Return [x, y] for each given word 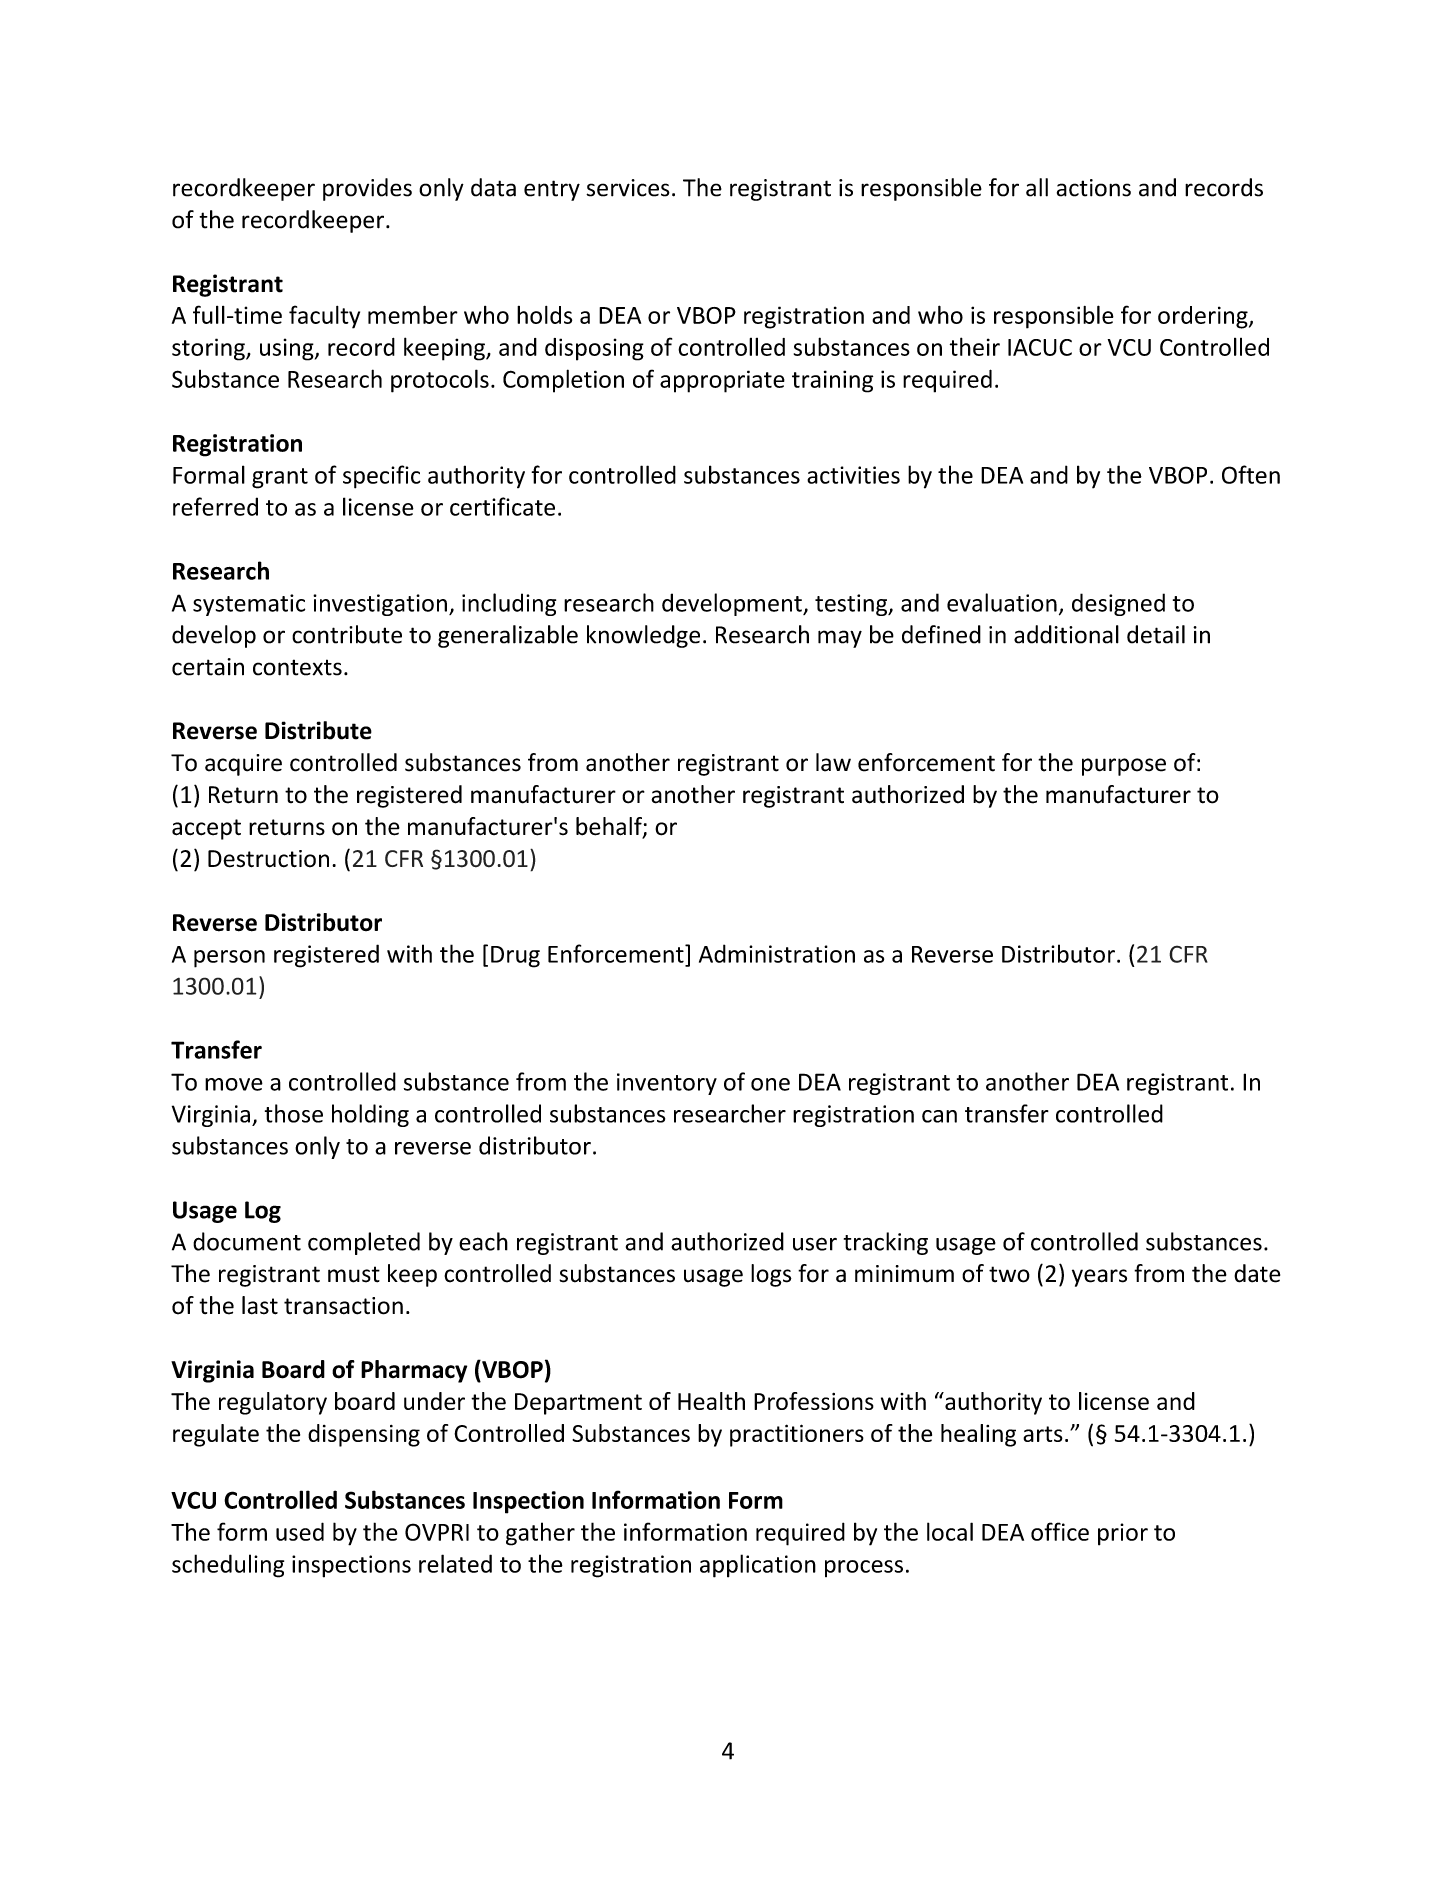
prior [1123, 1534]
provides [367, 189]
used [300, 1531]
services [628, 188]
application [758, 1566]
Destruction [268, 859]
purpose [1124, 767]
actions [1094, 188]
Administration [777, 953]
